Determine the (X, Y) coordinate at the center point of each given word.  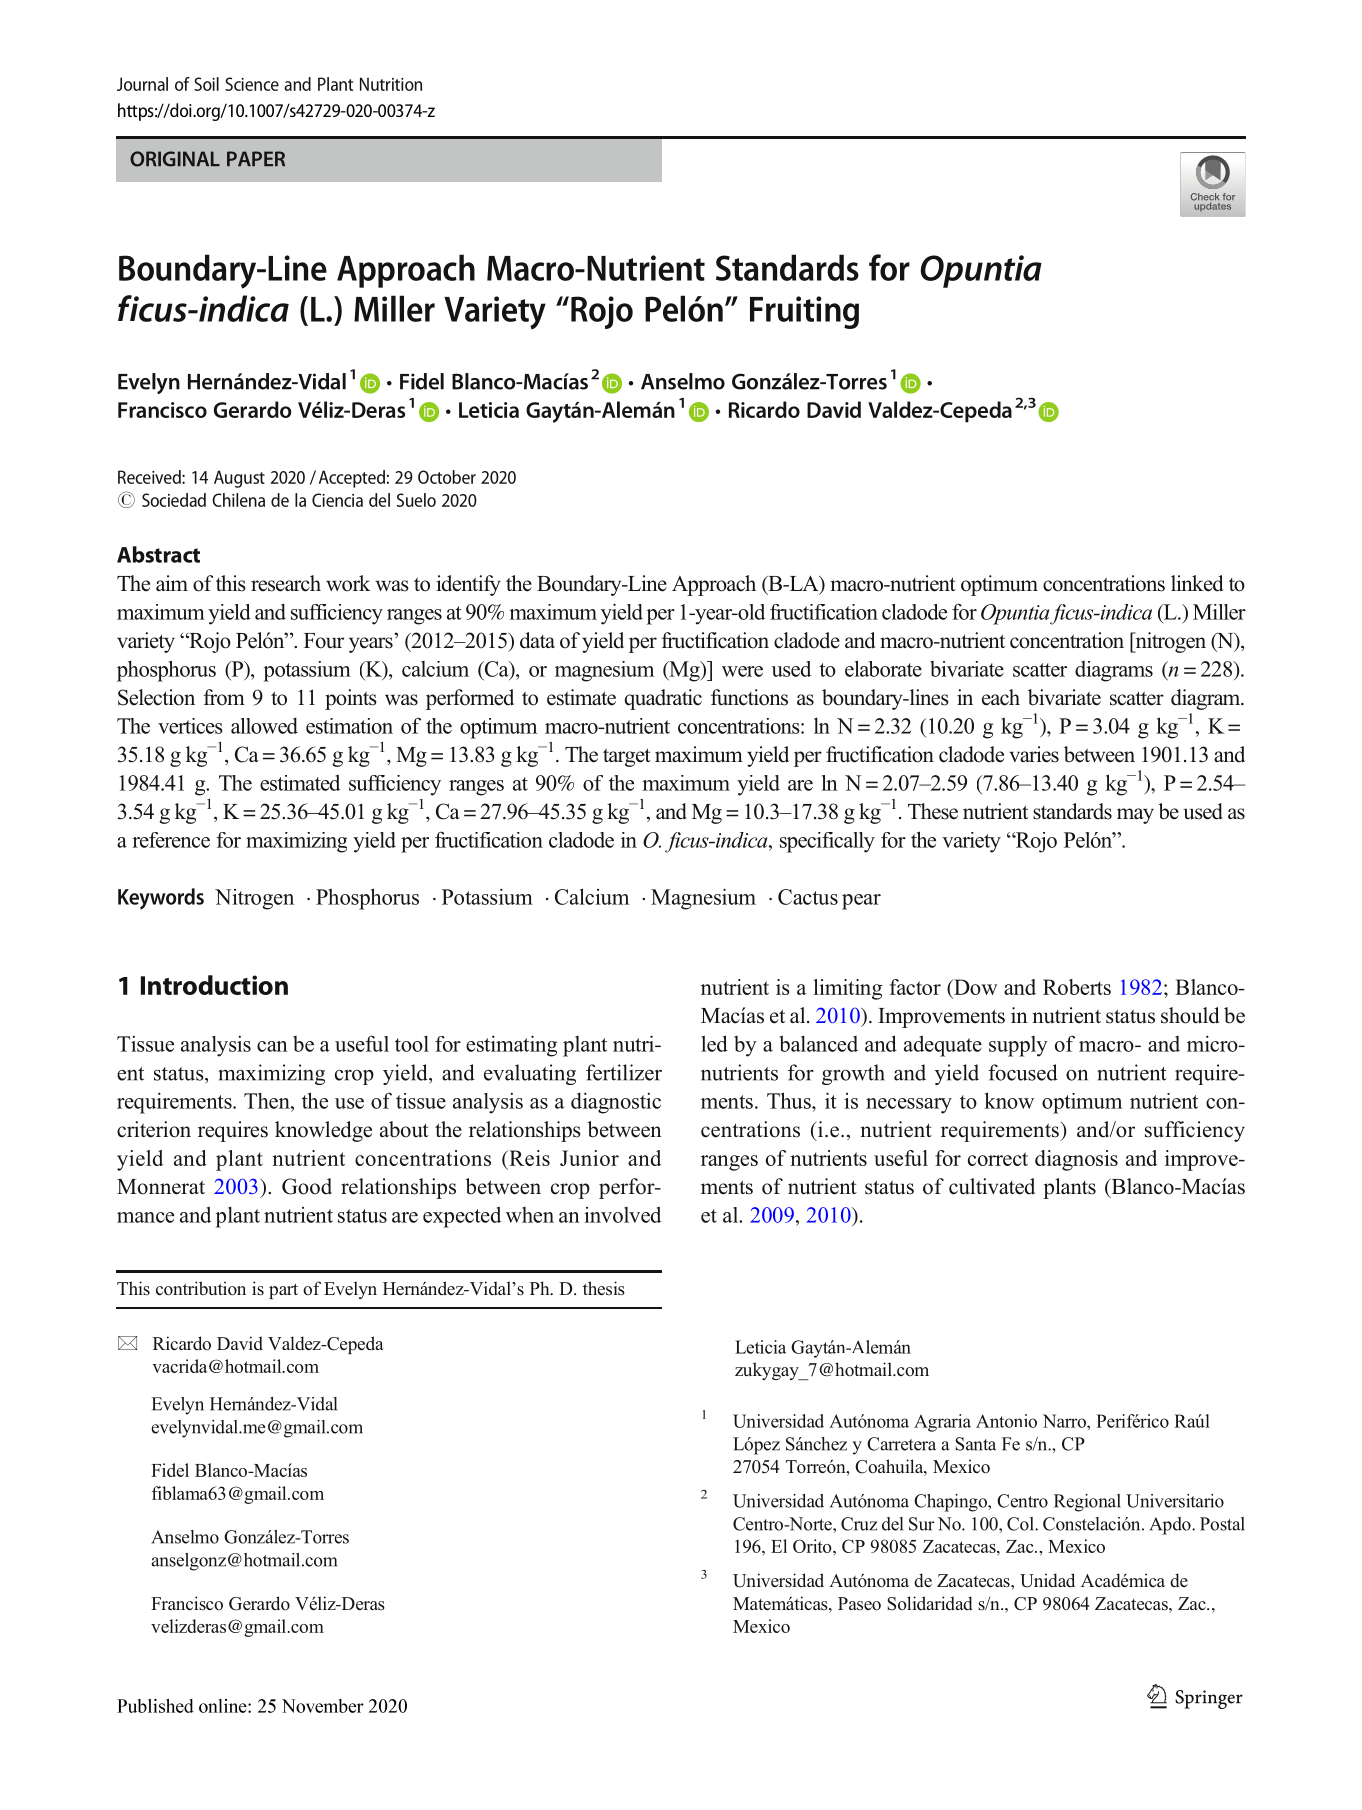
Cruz (859, 1524)
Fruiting (804, 312)
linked (1197, 583)
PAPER (256, 158)
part (283, 1291)
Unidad (1047, 1580)
